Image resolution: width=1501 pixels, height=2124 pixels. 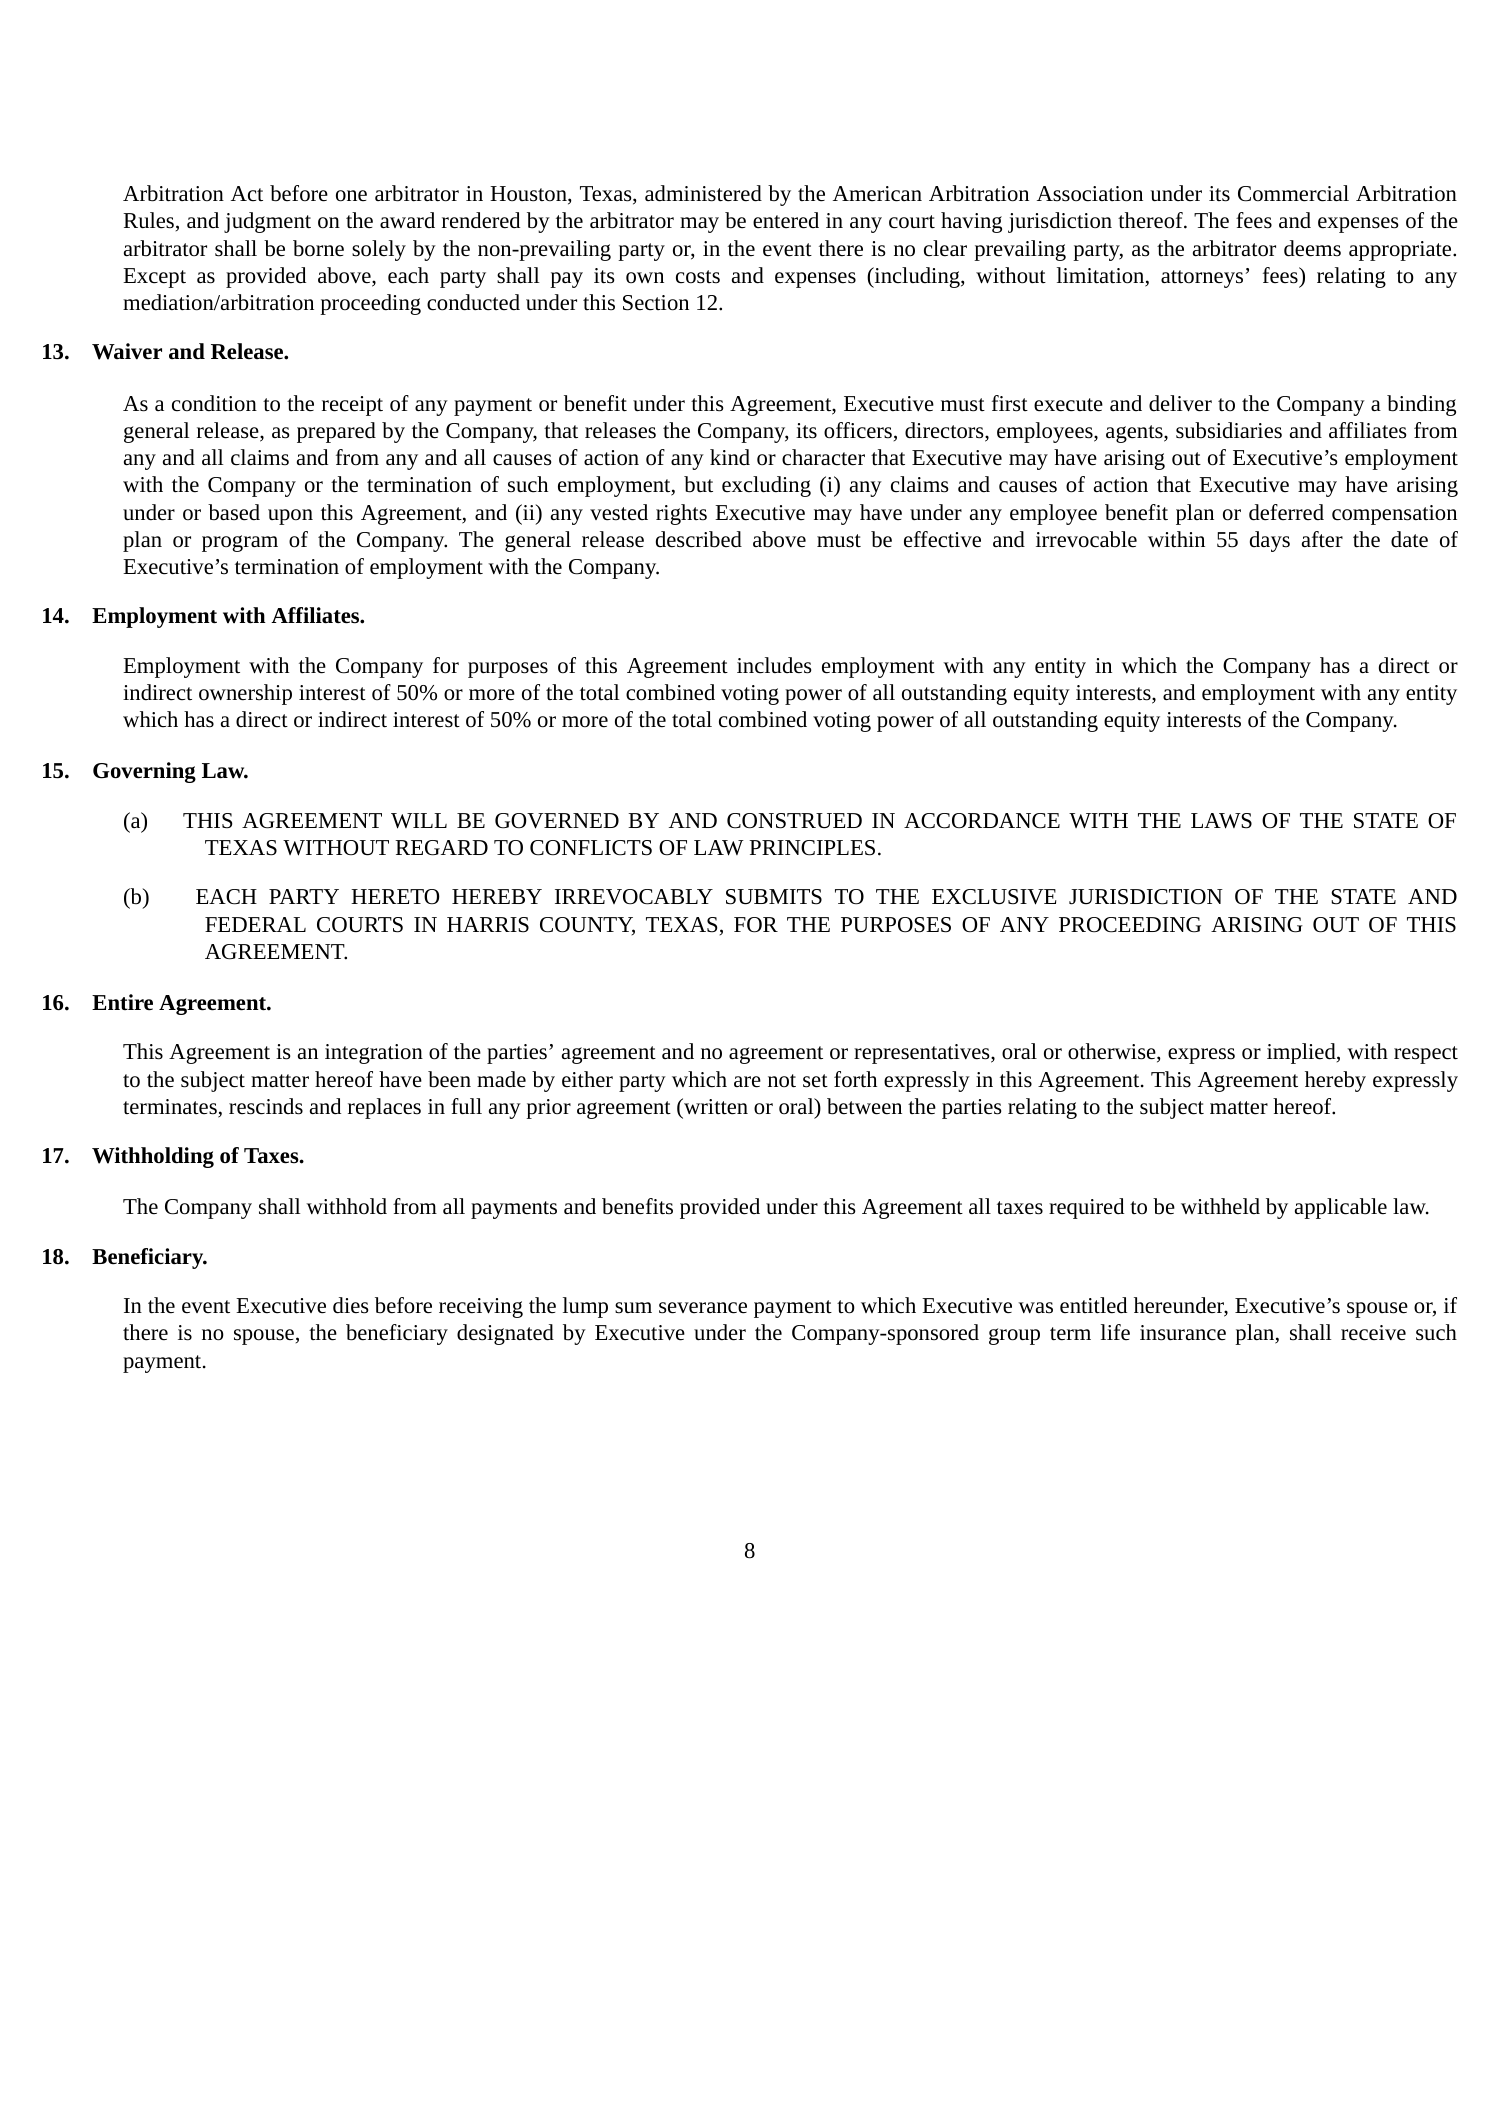 What do you see at coordinates (267, 222) in the image?
I see `judgment` at bounding box center [267, 222].
